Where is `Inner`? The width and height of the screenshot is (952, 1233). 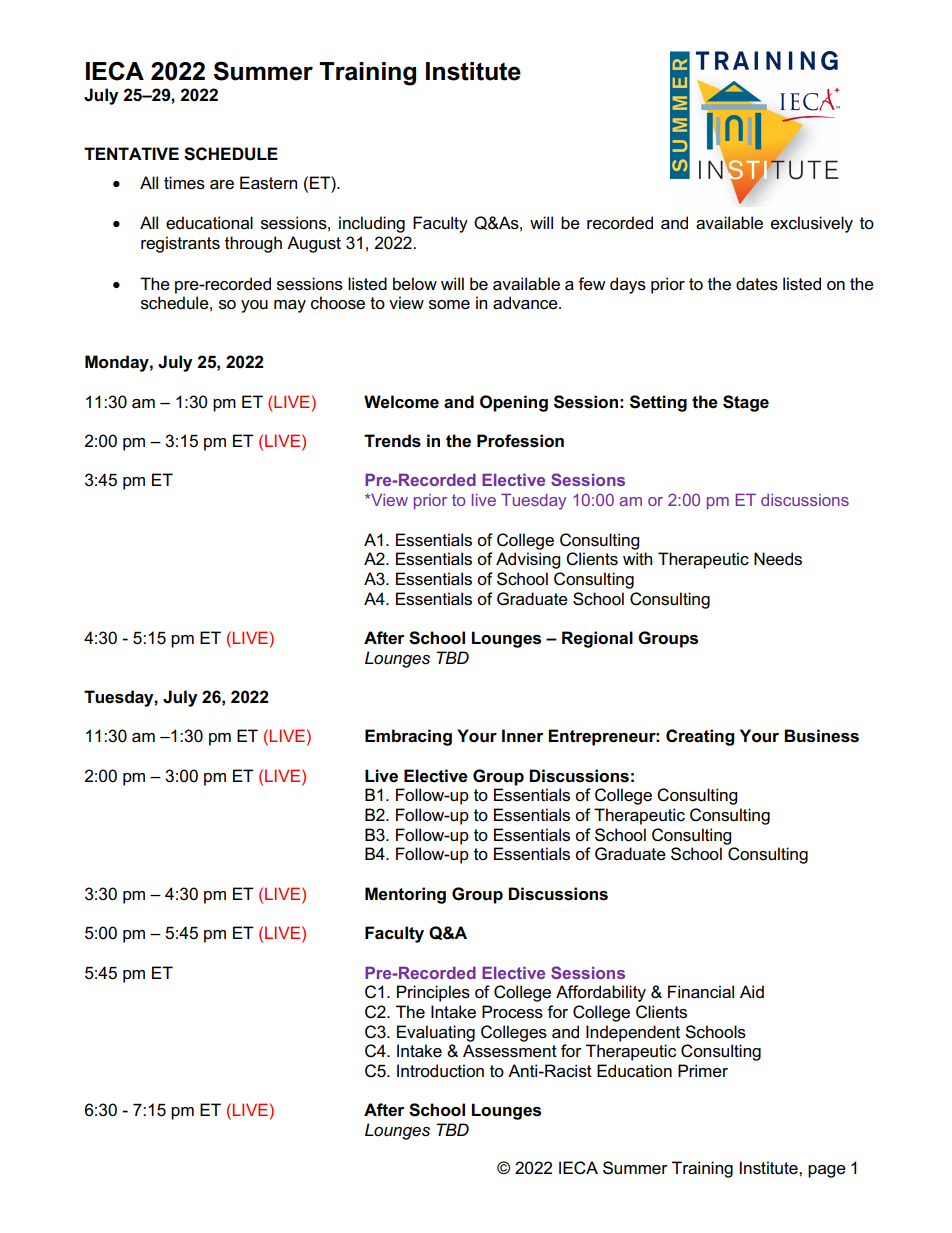 Inner is located at coordinates (522, 736).
